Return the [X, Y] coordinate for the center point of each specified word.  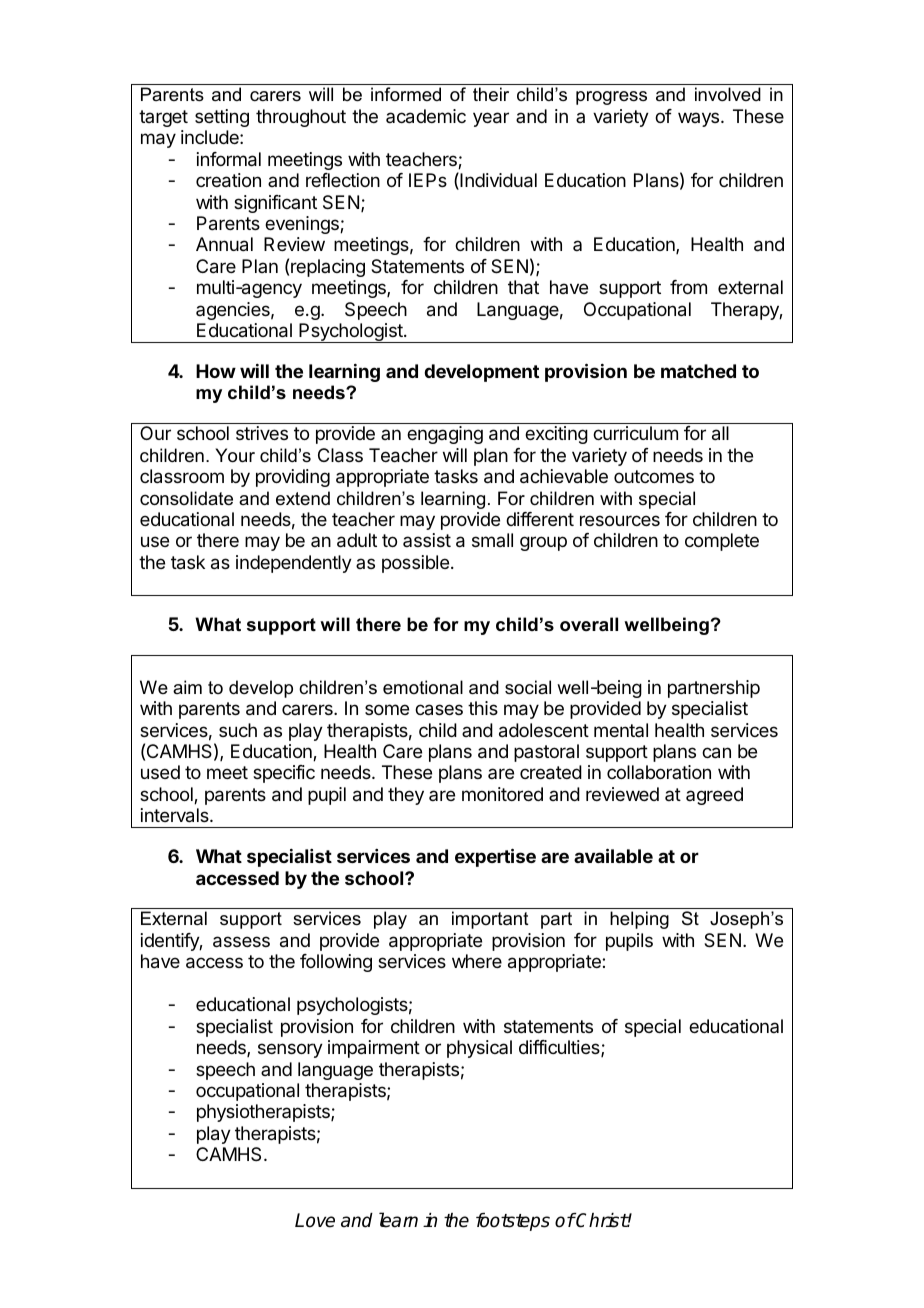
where [477, 961]
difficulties [560, 1048]
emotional [423, 687]
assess [241, 942]
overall [589, 624]
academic [426, 116]
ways [700, 119]
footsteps [513, 1222]
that [523, 287]
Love [315, 1220]
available [613, 855]
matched [698, 371]
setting [222, 118]
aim [187, 687]
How [216, 371]
